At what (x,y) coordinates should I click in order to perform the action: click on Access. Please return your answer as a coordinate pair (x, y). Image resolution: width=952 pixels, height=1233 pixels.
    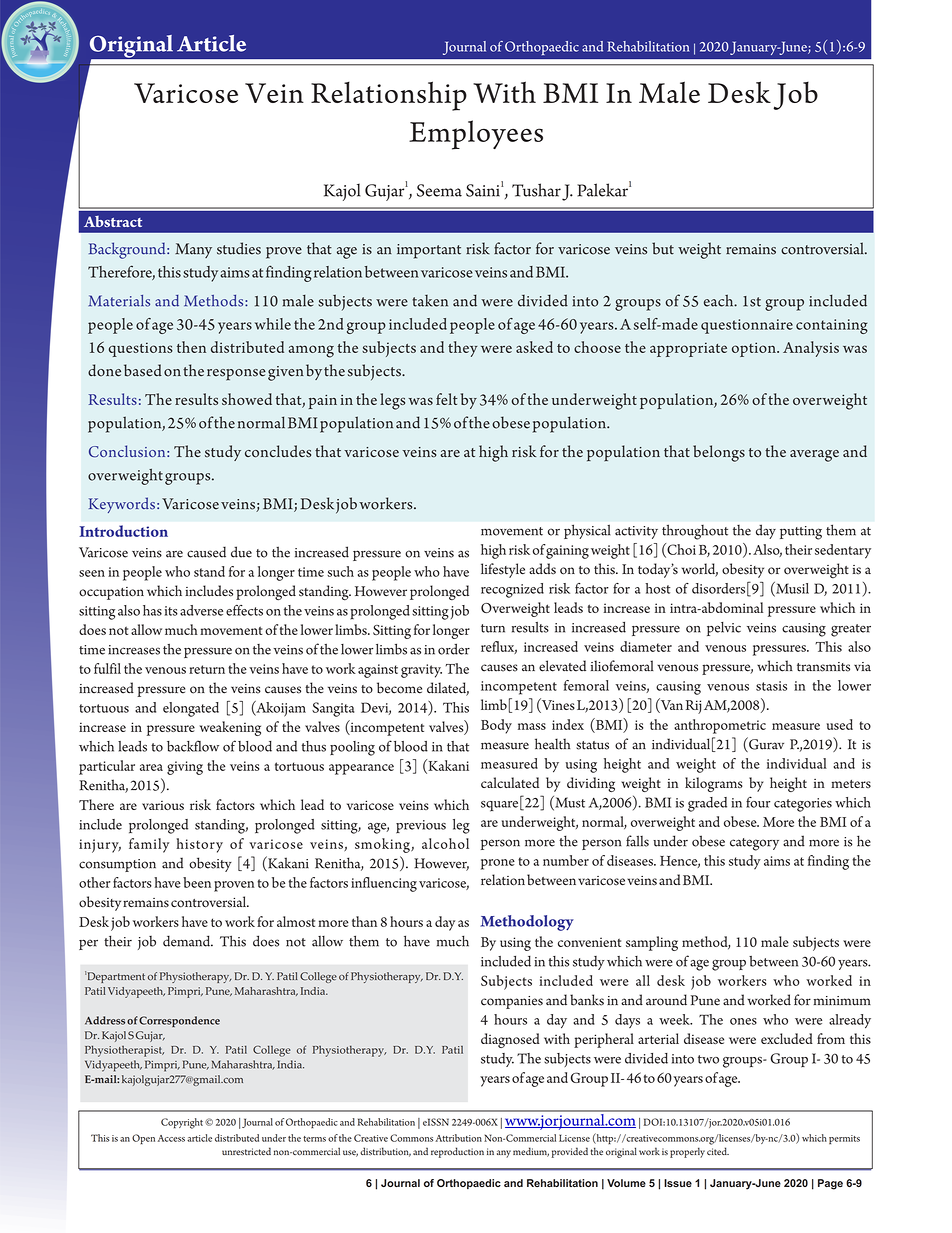
    Looking at the image, I should click on (171, 1138).
